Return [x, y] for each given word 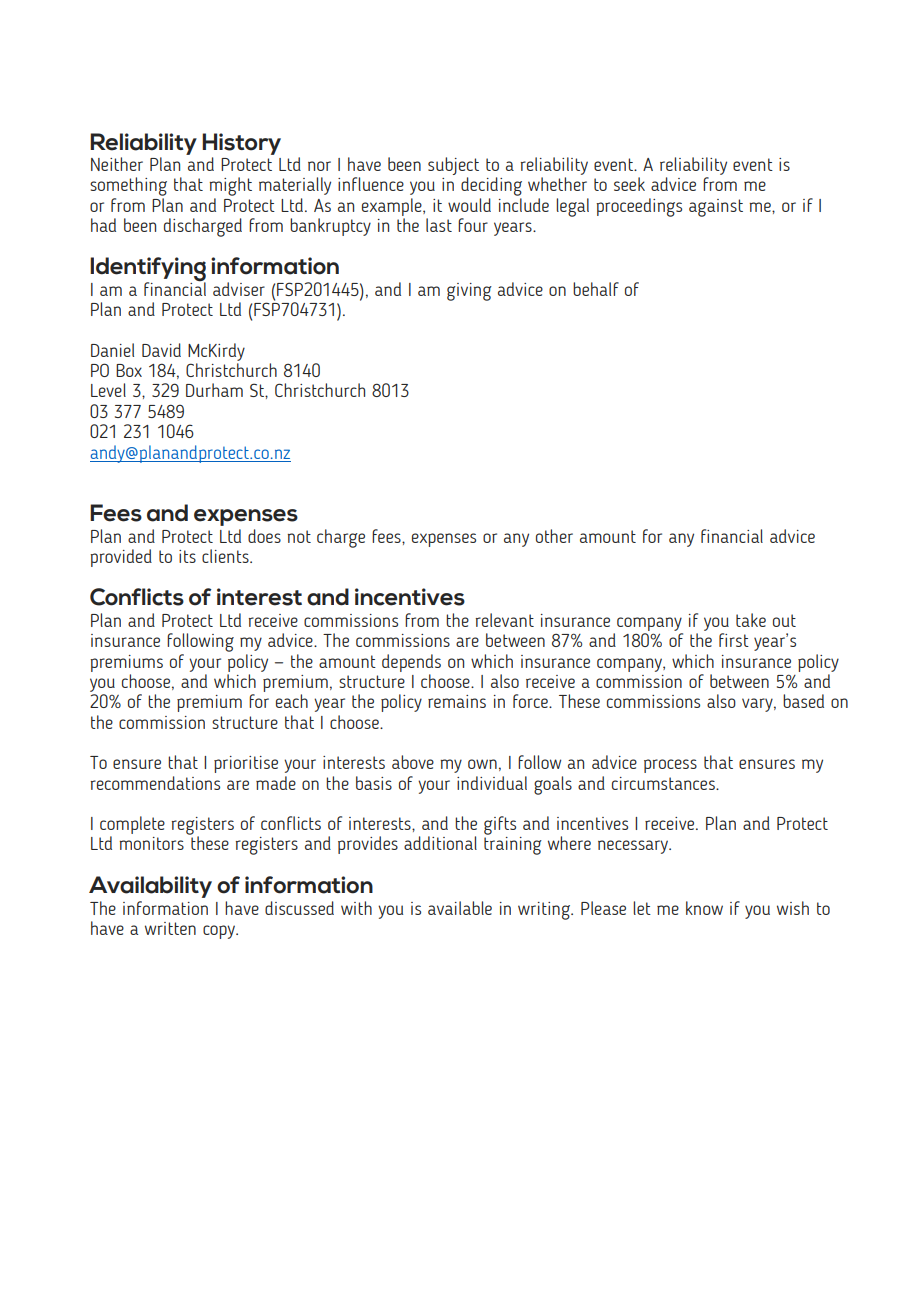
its [187, 556]
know [704, 908]
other [554, 536]
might [230, 186]
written [170, 928]
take [751, 620]
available [460, 908]
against [716, 208]
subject [453, 166]
